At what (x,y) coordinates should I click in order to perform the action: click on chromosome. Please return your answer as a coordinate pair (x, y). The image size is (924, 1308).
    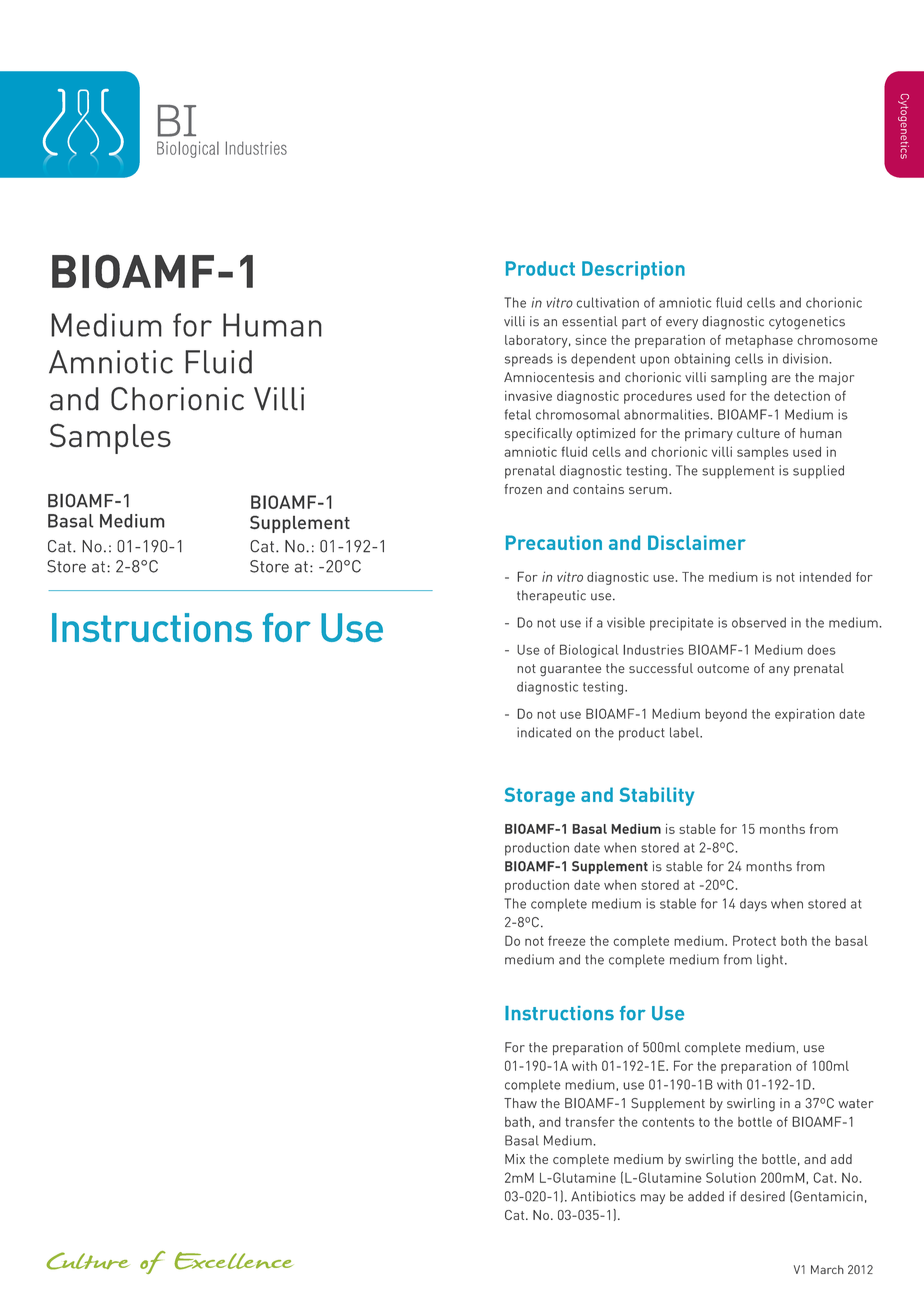
    Looking at the image, I should click on (837, 340).
